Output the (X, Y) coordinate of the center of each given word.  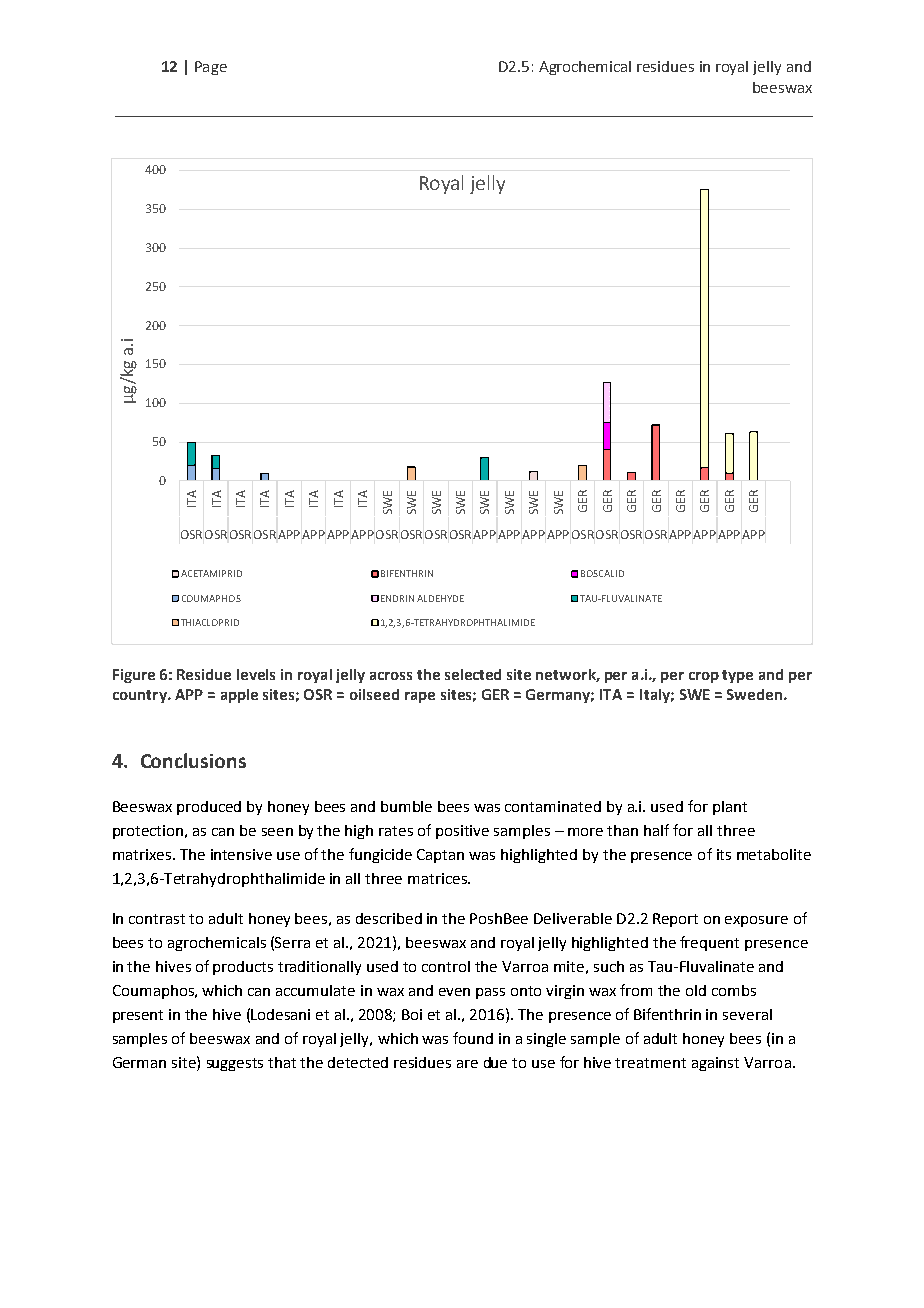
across (391, 676)
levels (256, 674)
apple (239, 696)
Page (211, 68)
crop (704, 677)
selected (473, 674)
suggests (235, 1064)
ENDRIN (397, 598)
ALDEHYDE (440, 598)
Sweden (756, 694)
